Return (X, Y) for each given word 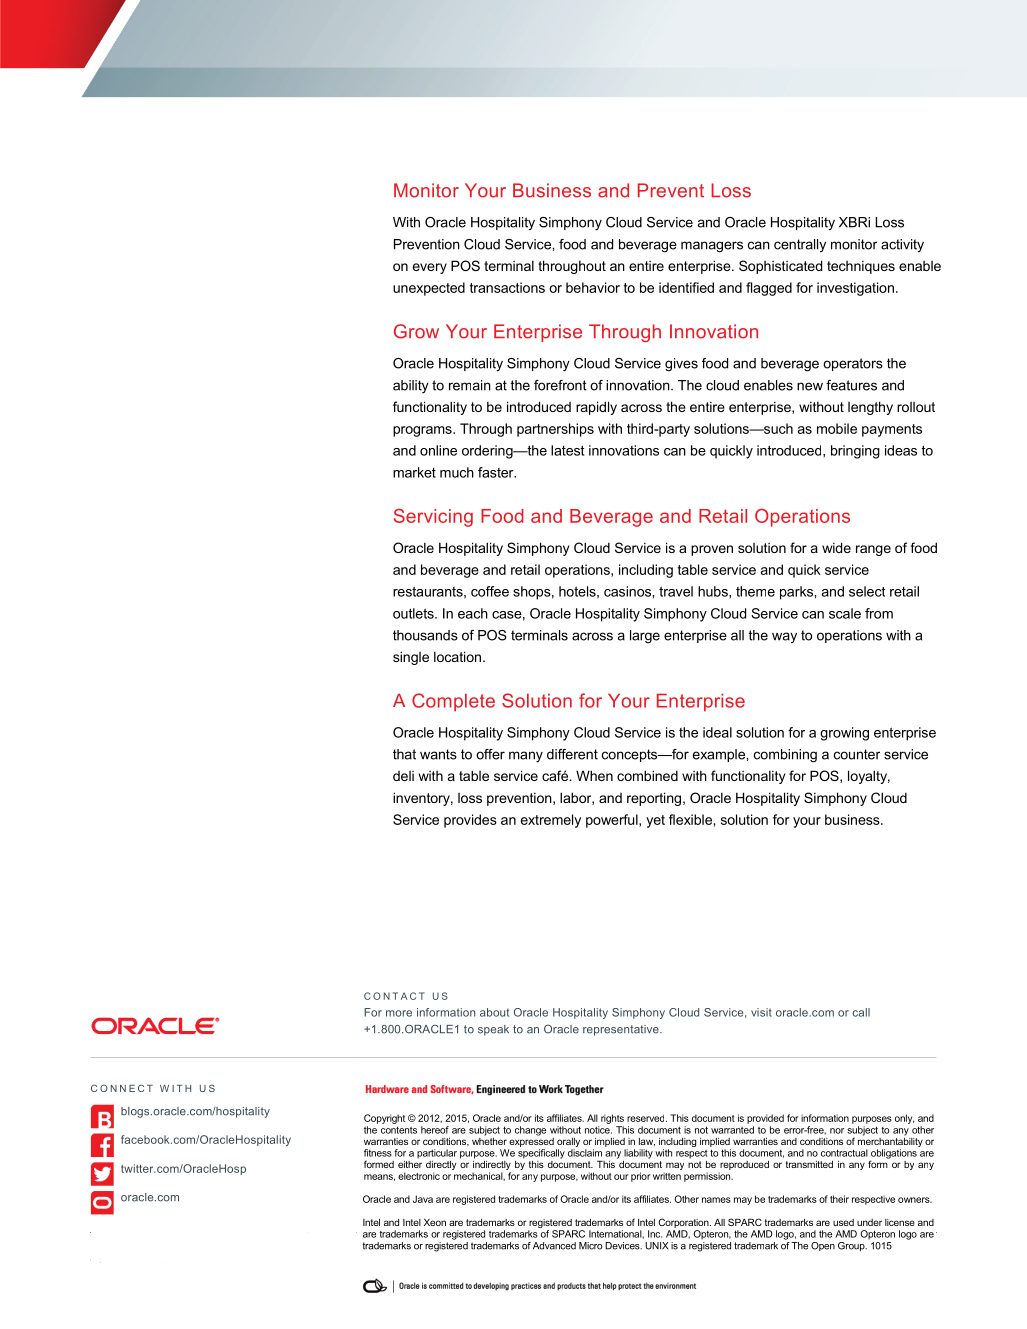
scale (845, 613)
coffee (490, 591)
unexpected (429, 289)
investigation (855, 289)
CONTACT (394, 996)
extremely (551, 821)
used (843, 1222)
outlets (414, 613)
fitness (378, 1153)
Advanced (554, 1246)
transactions (507, 287)
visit (761, 1012)
